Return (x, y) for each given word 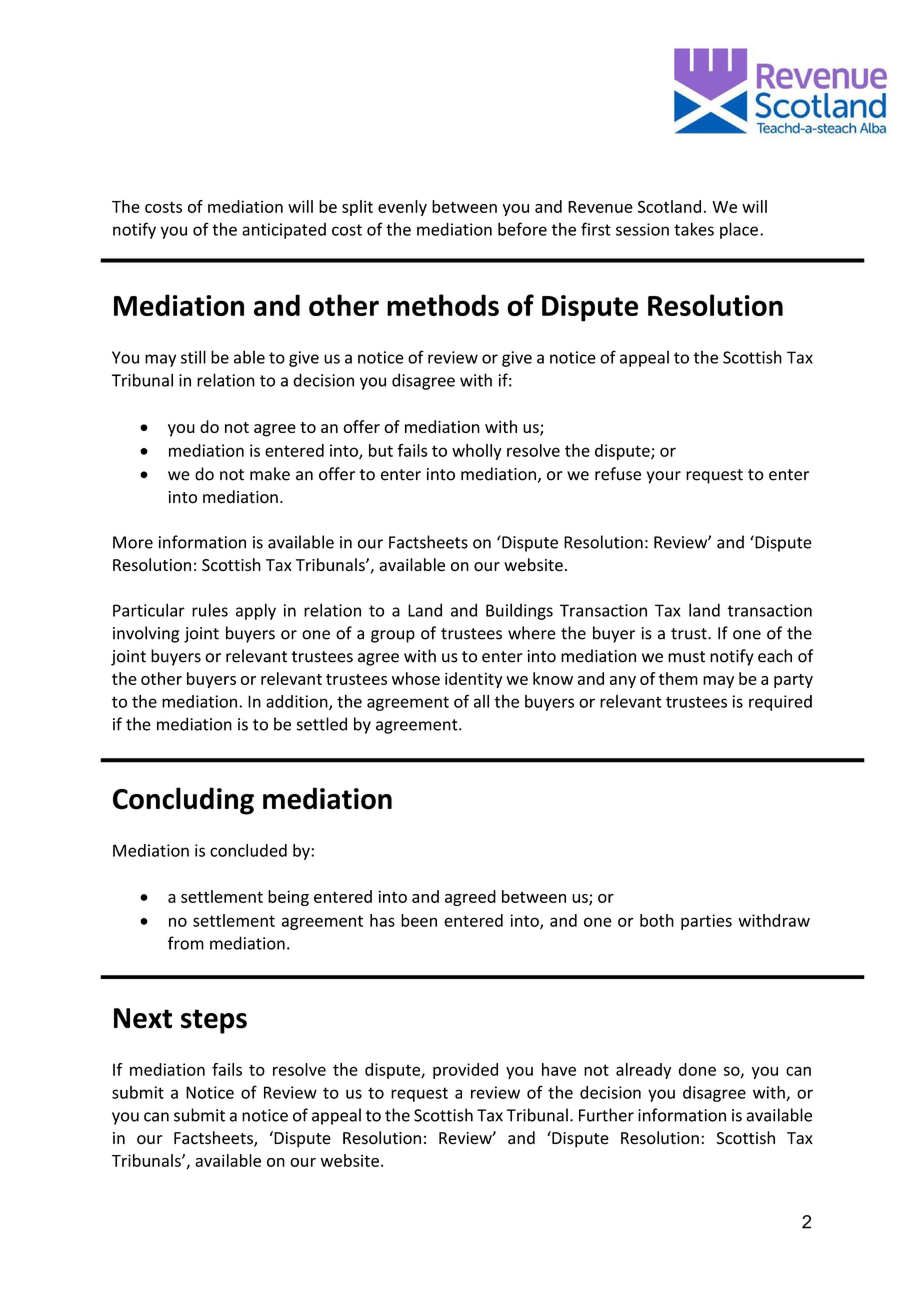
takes (694, 229)
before (522, 229)
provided (465, 1071)
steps (214, 1021)
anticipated (284, 231)
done (697, 1069)
